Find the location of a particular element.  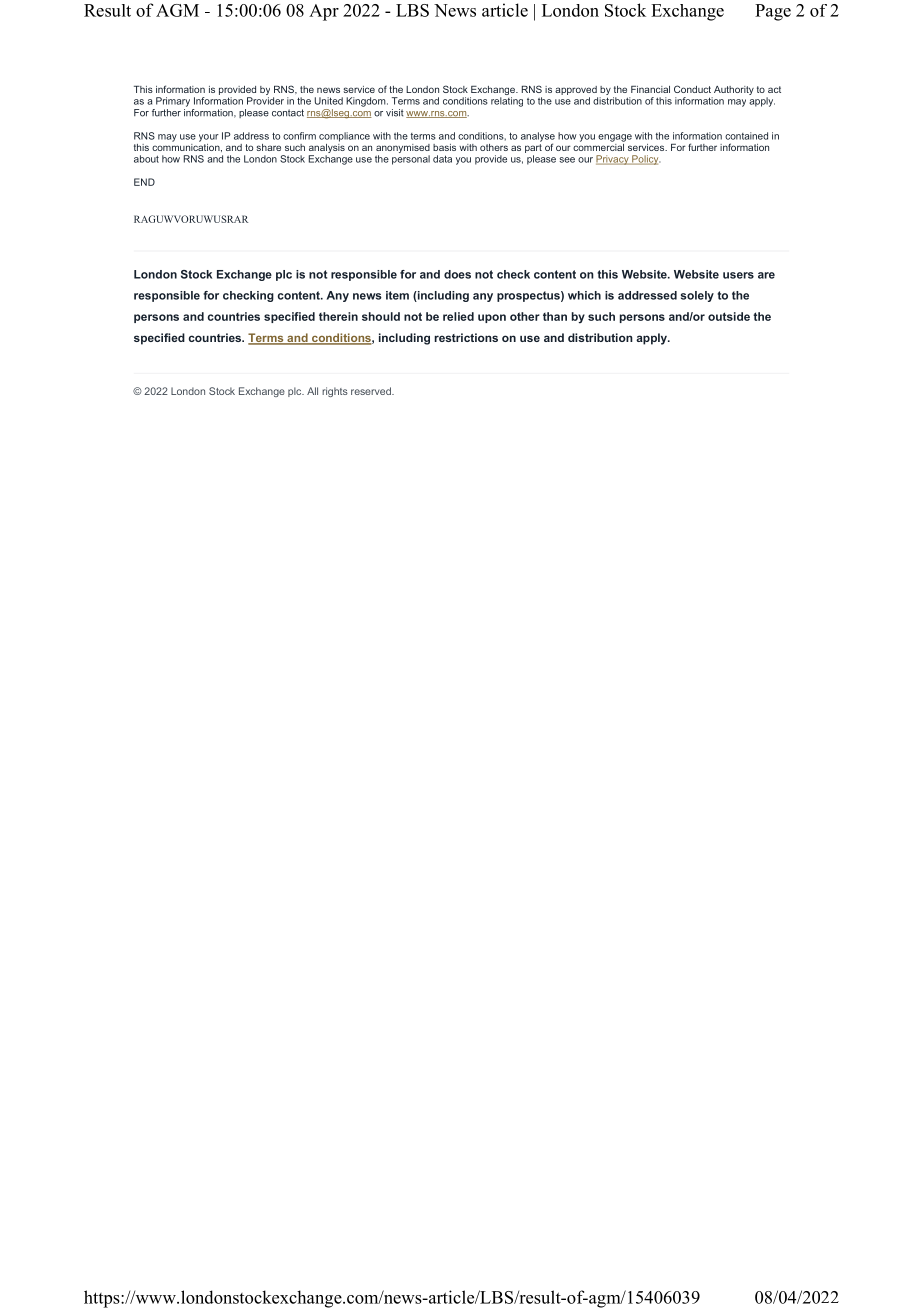

Policy is located at coordinates (645, 160).
